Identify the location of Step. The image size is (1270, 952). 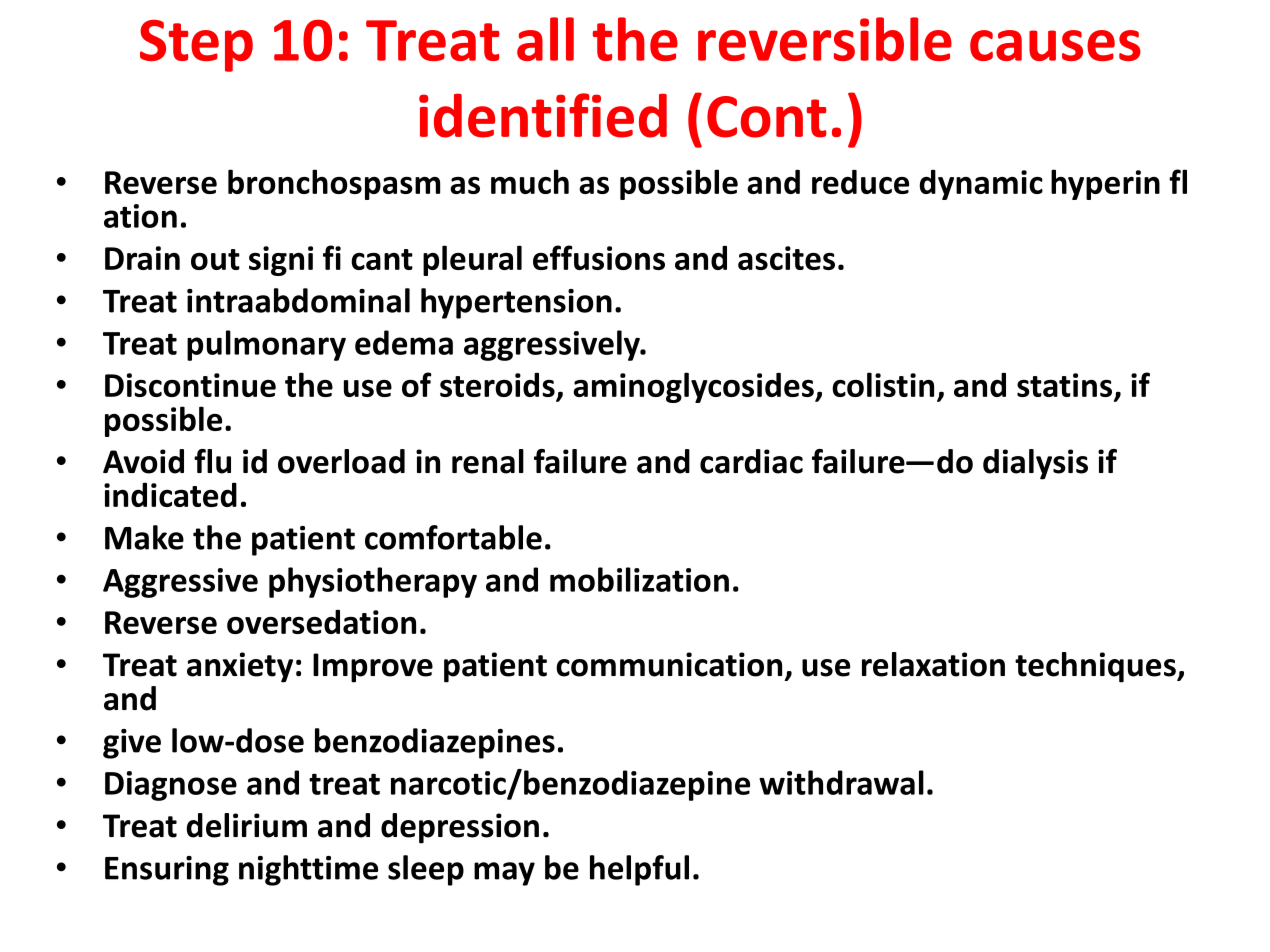
(196, 46).
